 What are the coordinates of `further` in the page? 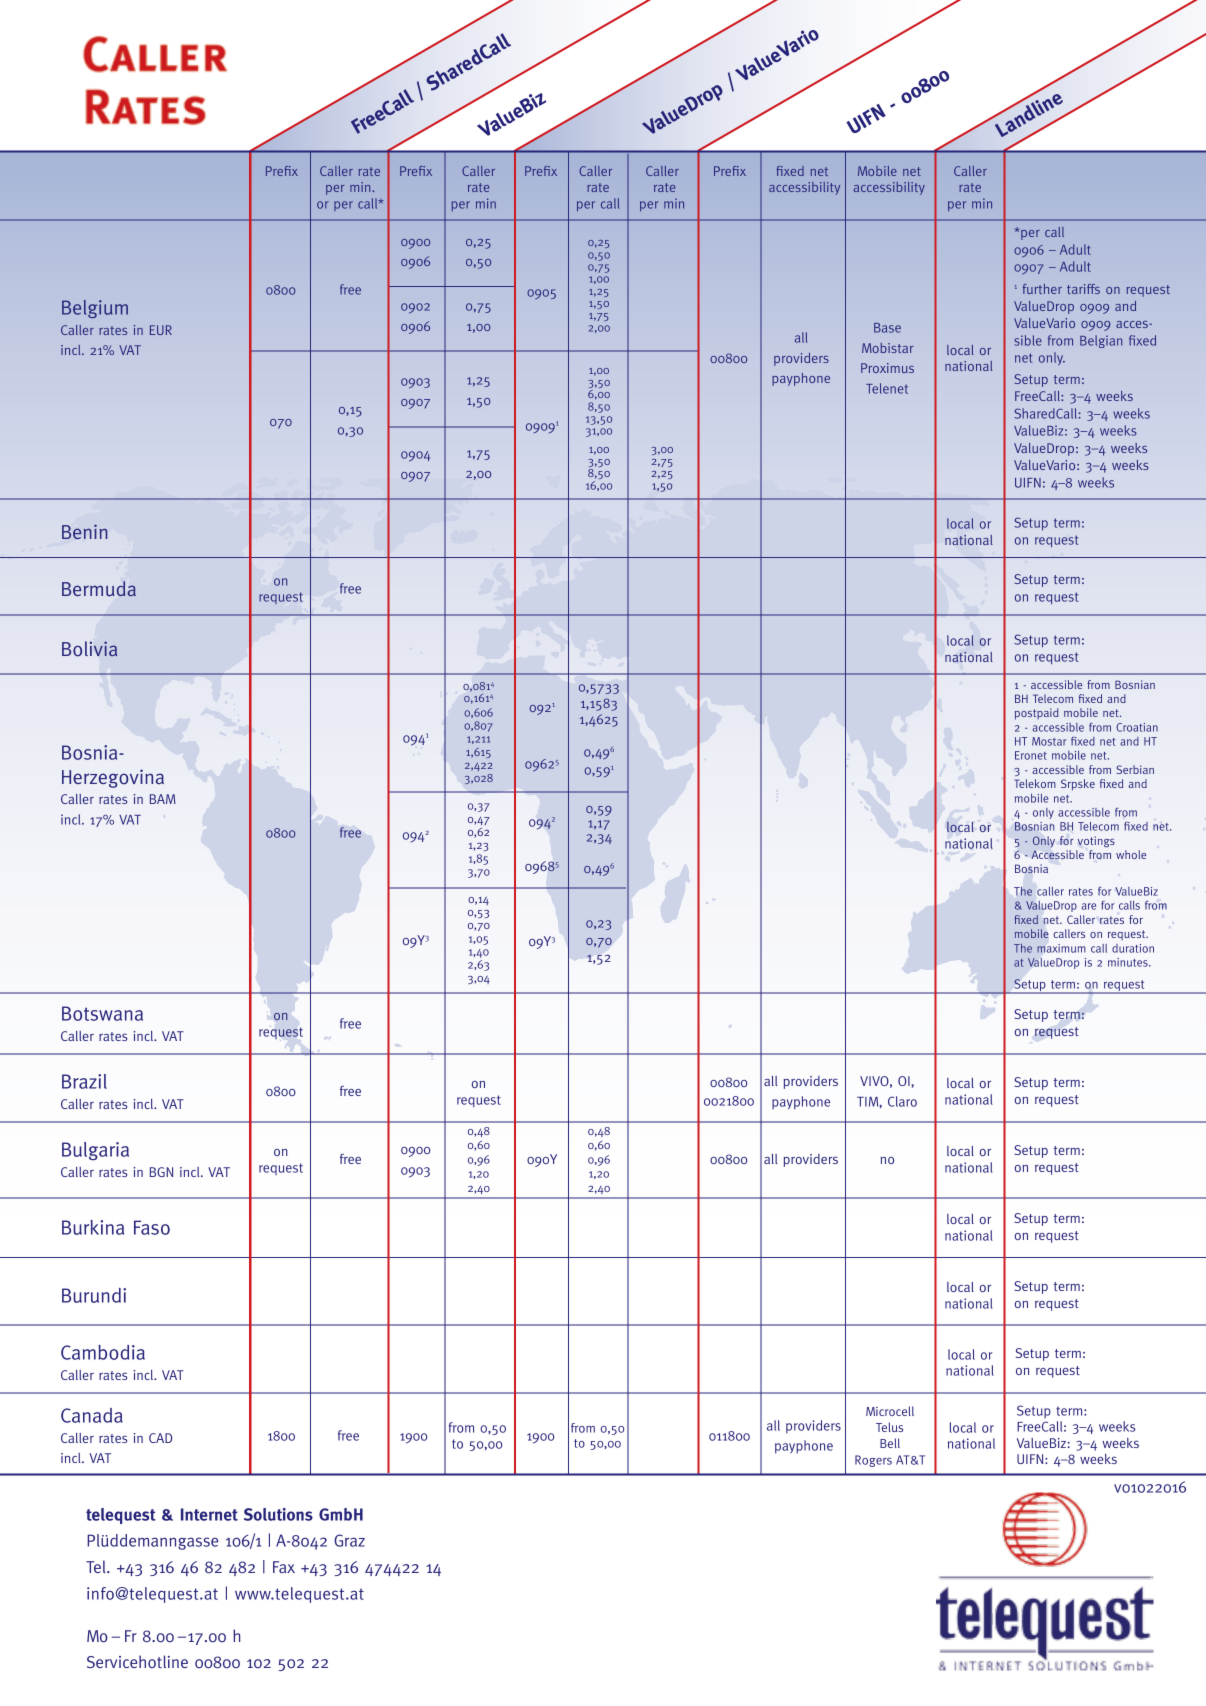 It's located at (1042, 289).
